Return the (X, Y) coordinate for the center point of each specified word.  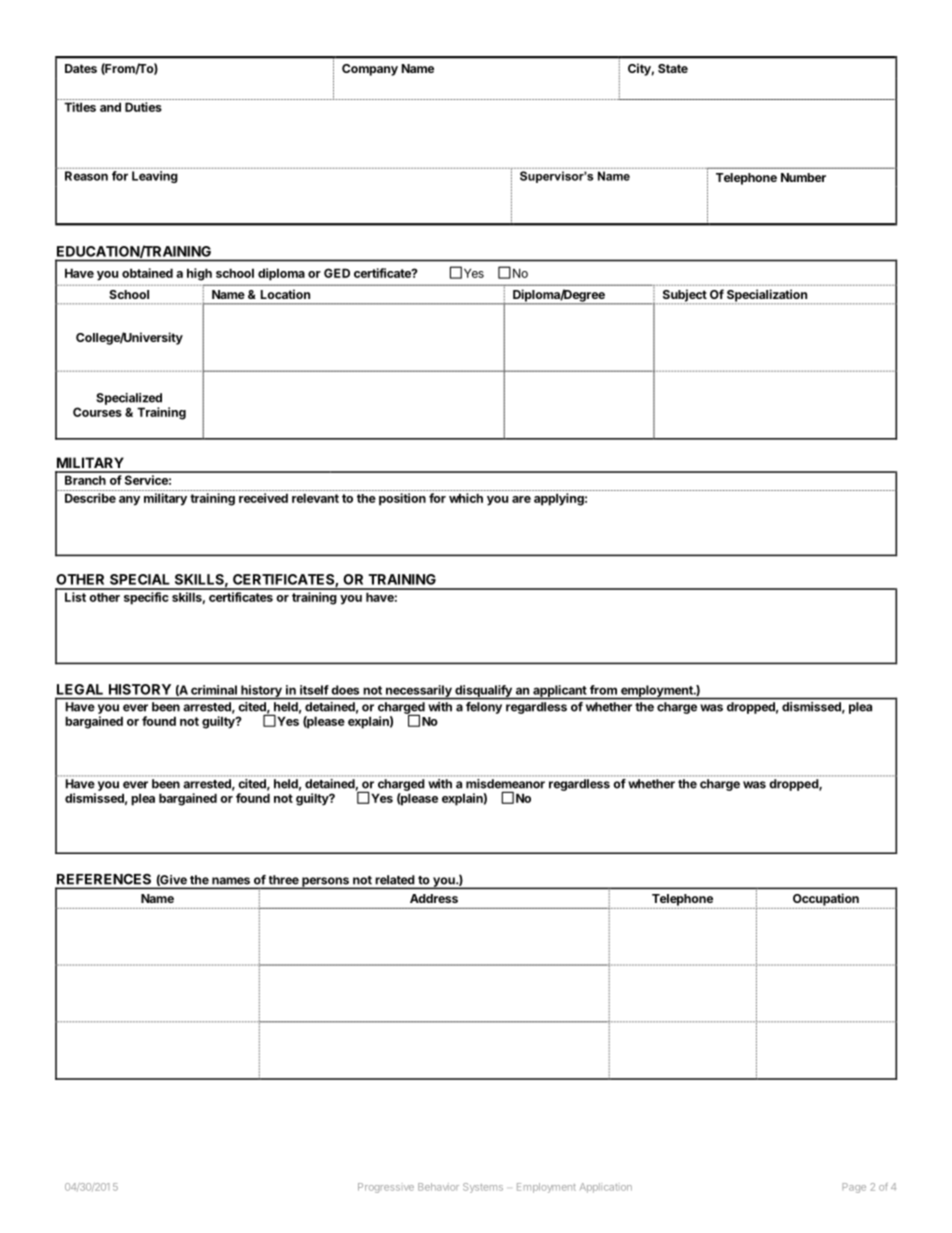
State (673, 68)
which (466, 498)
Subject (683, 296)
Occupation (826, 899)
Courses (97, 412)
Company (370, 70)
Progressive (386, 1188)
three (284, 879)
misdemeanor (505, 784)
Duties (143, 107)
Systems (483, 1188)
